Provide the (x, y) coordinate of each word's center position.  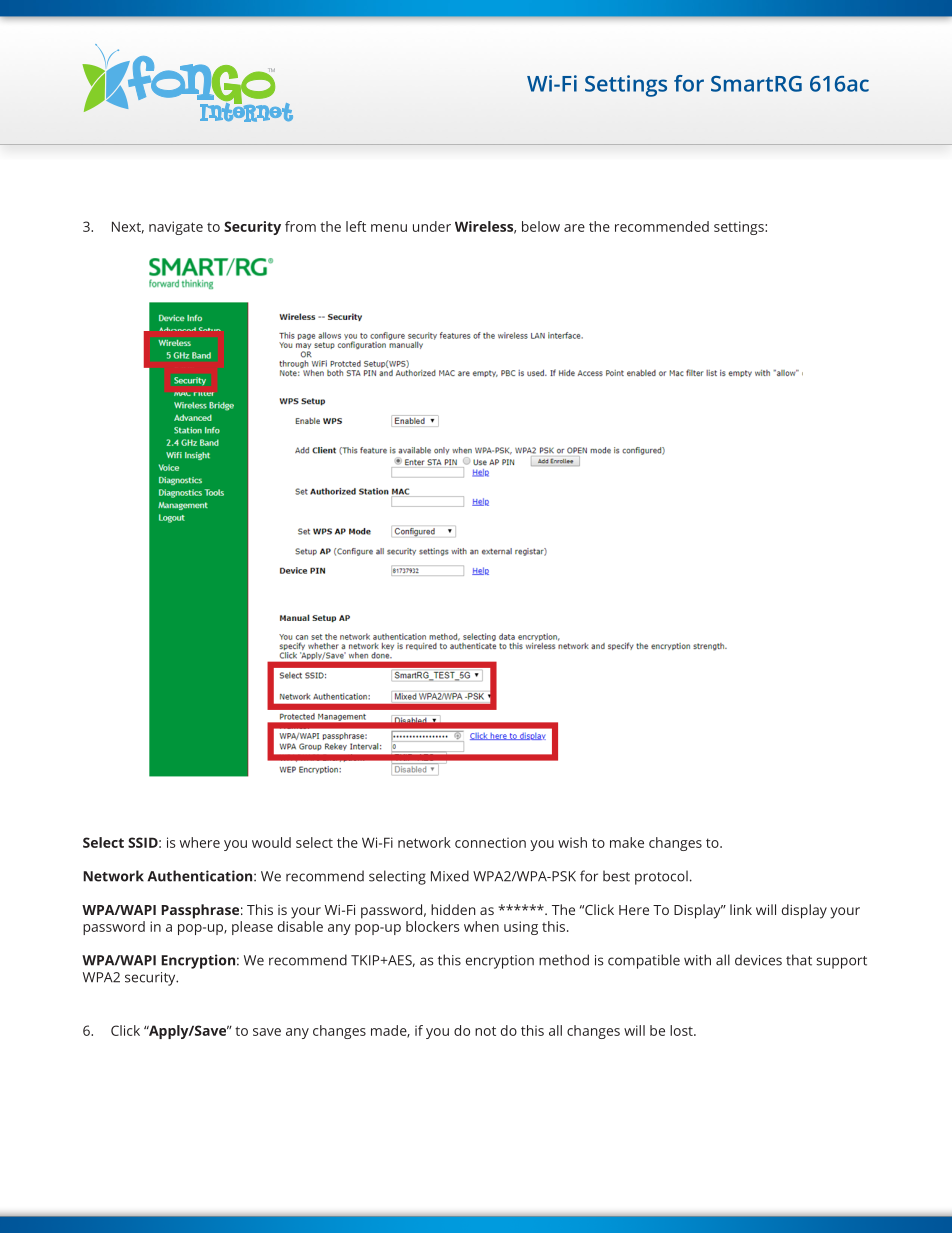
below (541, 226)
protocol (661, 877)
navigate (176, 228)
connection (490, 842)
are (574, 228)
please (252, 928)
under (432, 226)
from (300, 226)
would (271, 842)
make (627, 842)
